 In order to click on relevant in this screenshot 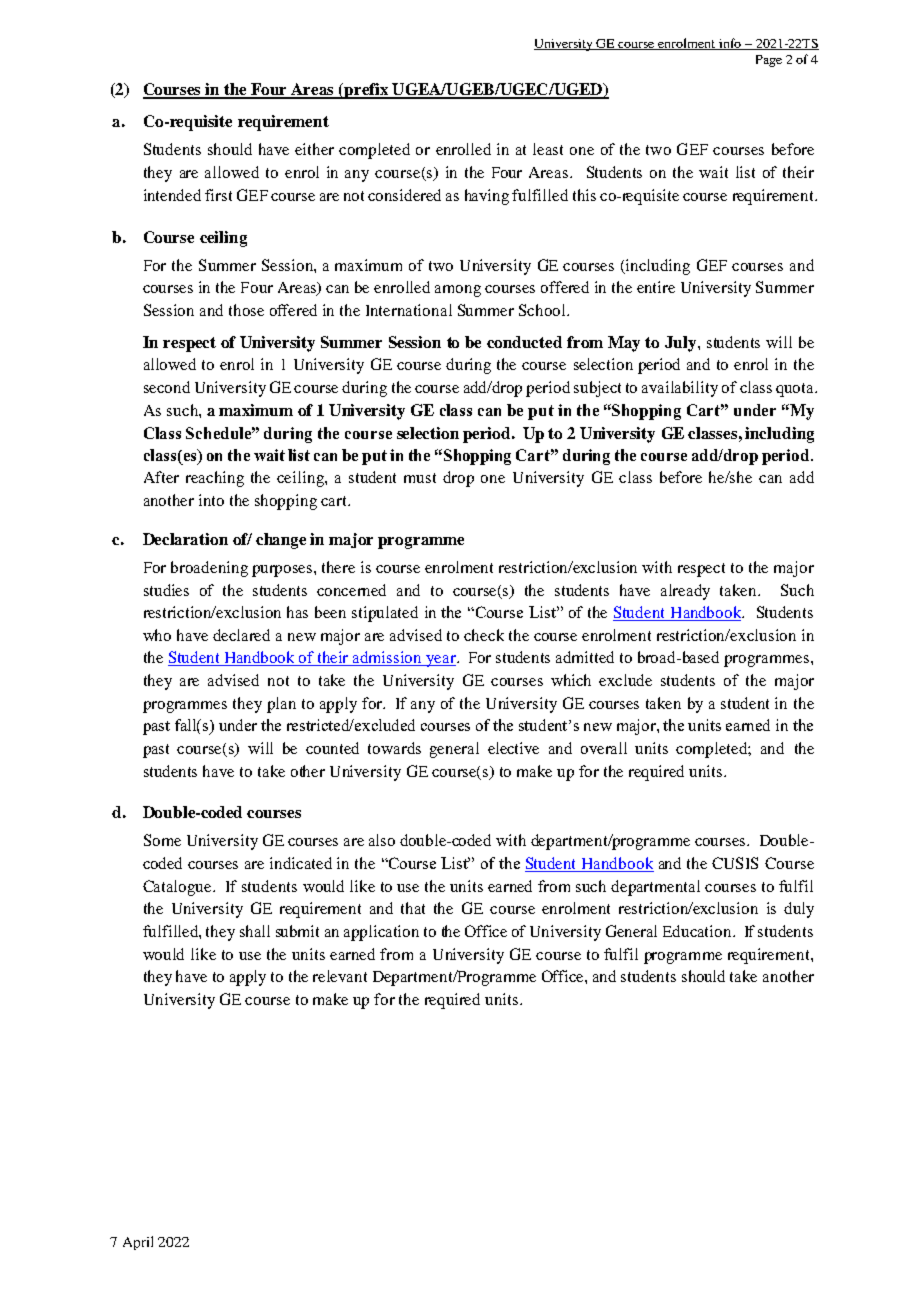, I will do `click(340, 976)`.
